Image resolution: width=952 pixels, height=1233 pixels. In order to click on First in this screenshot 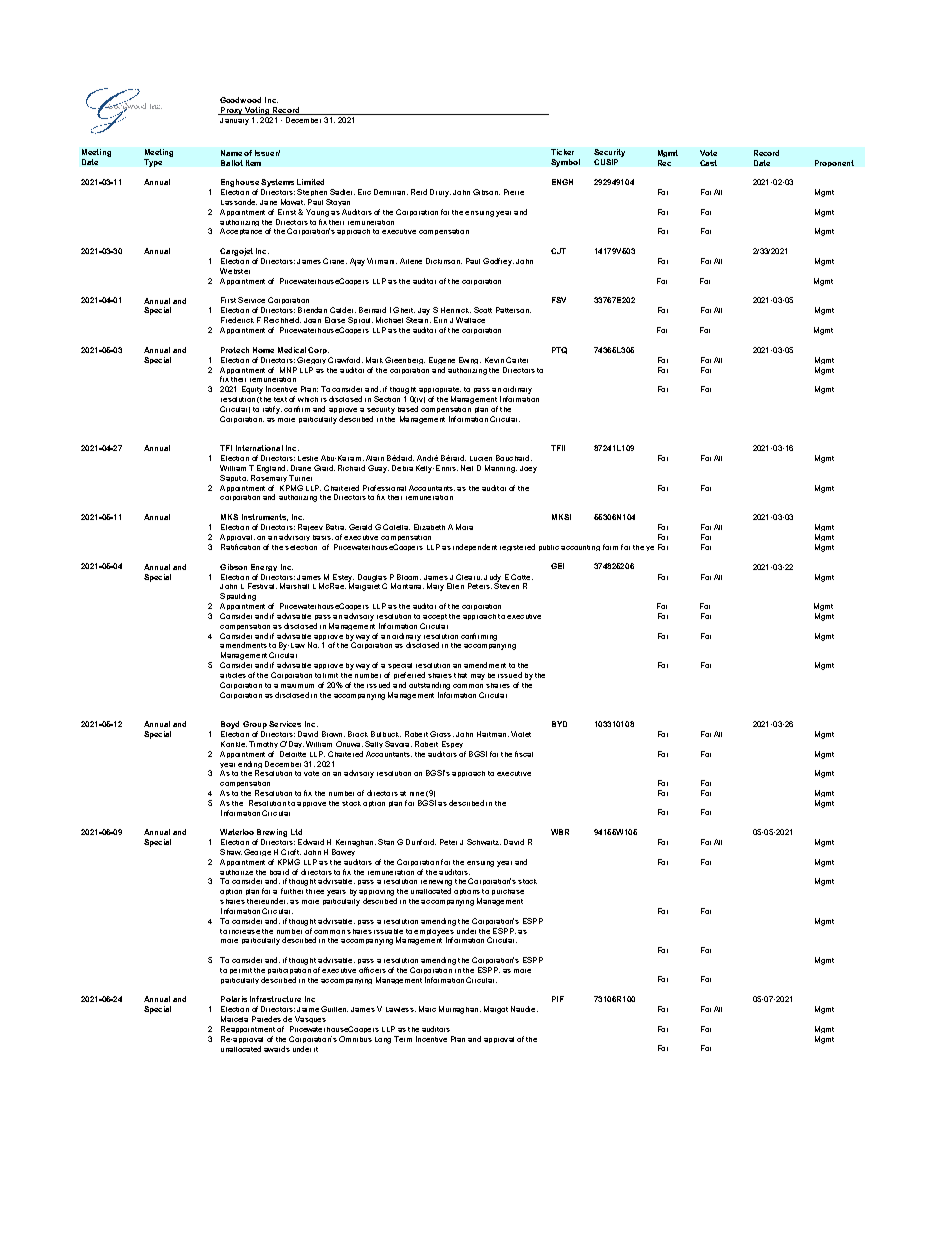, I will do `click(228, 300)`.
